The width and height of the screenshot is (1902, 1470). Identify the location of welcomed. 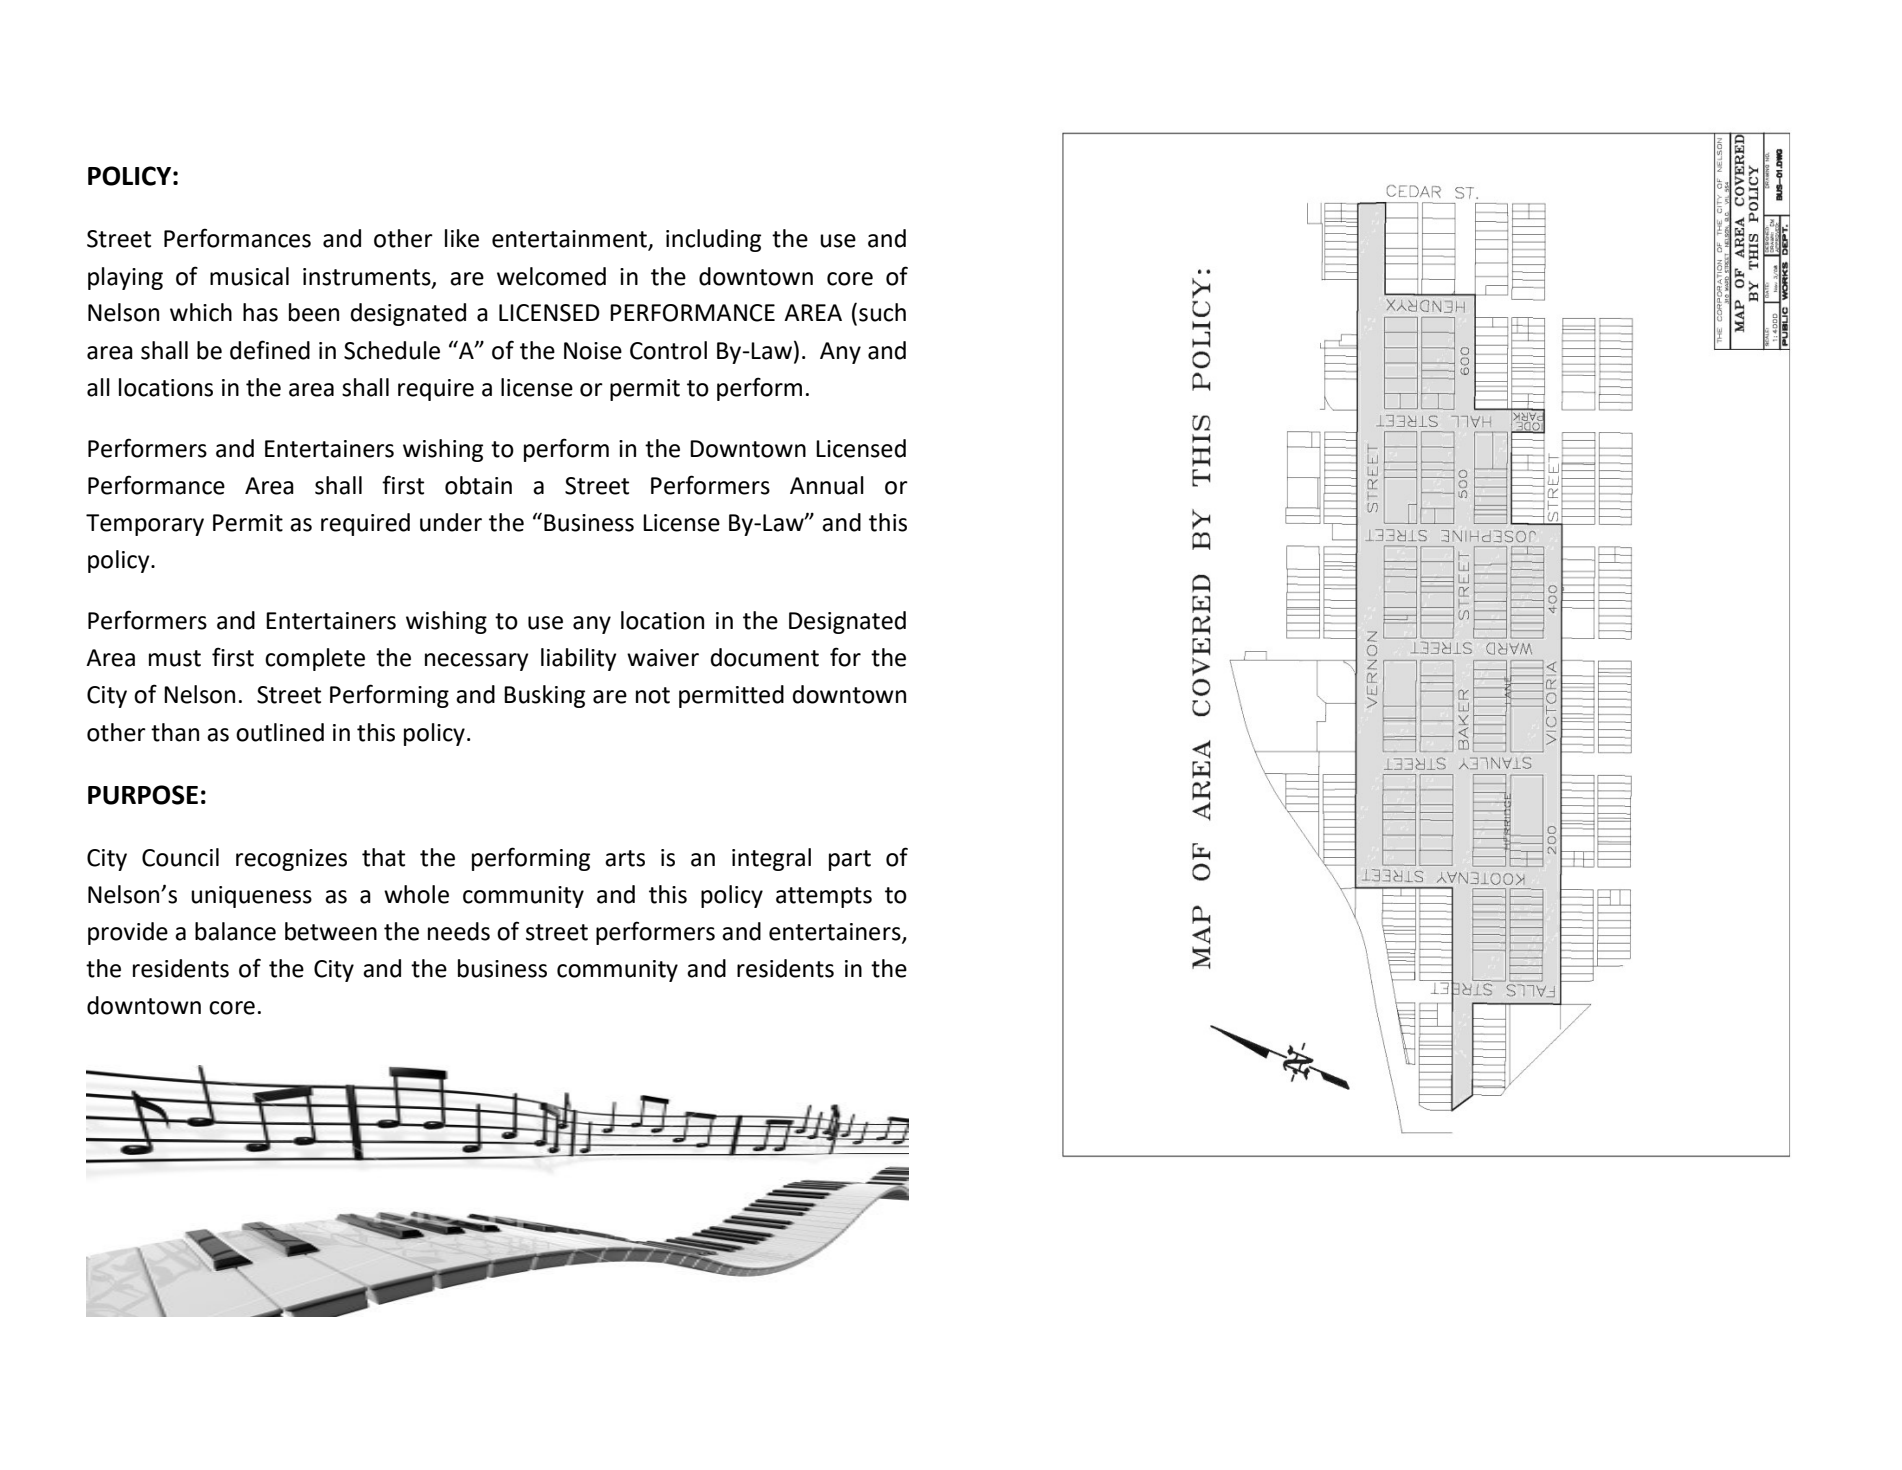
(551, 276).
